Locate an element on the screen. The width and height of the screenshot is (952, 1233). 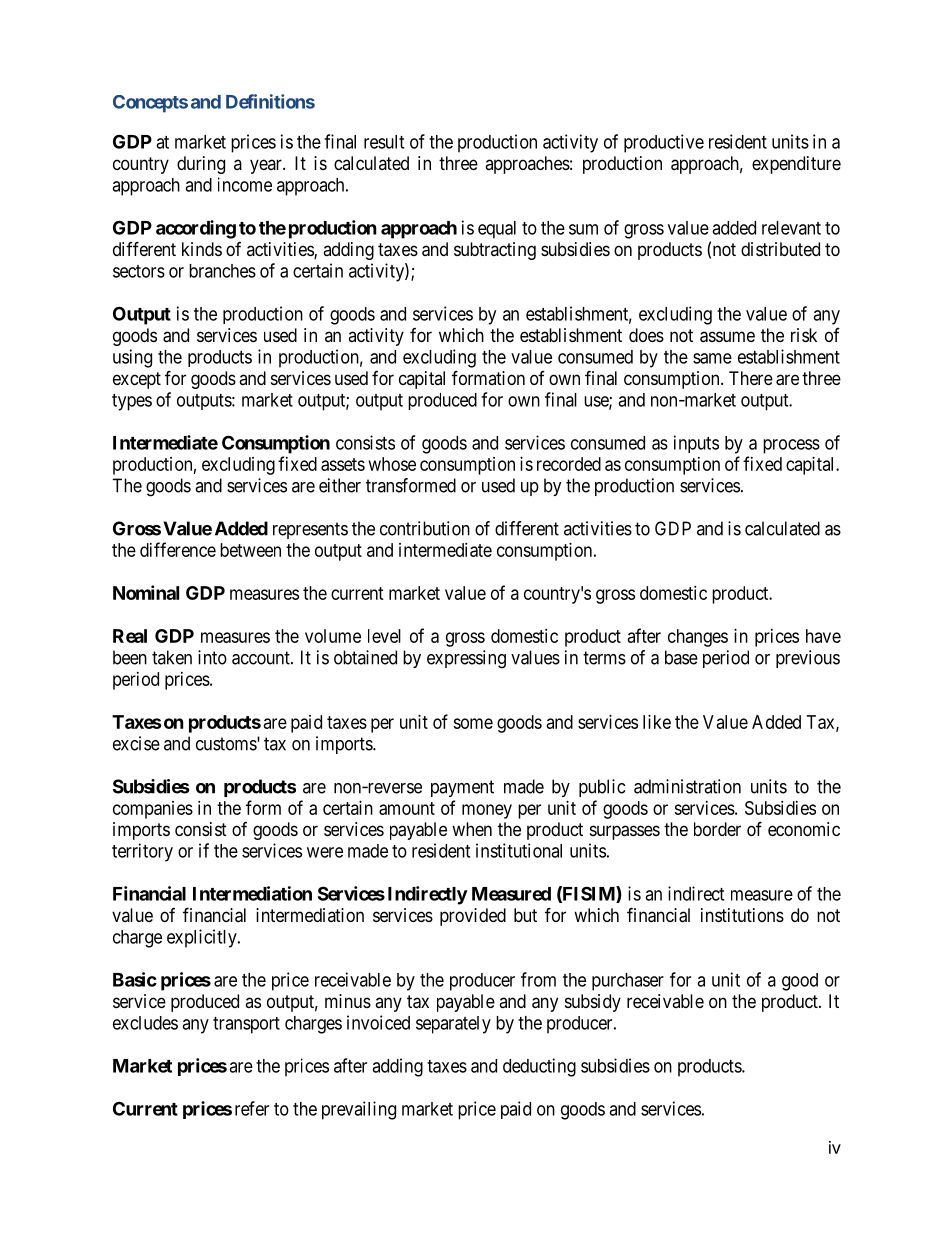
during is located at coordinates (201, 165).
